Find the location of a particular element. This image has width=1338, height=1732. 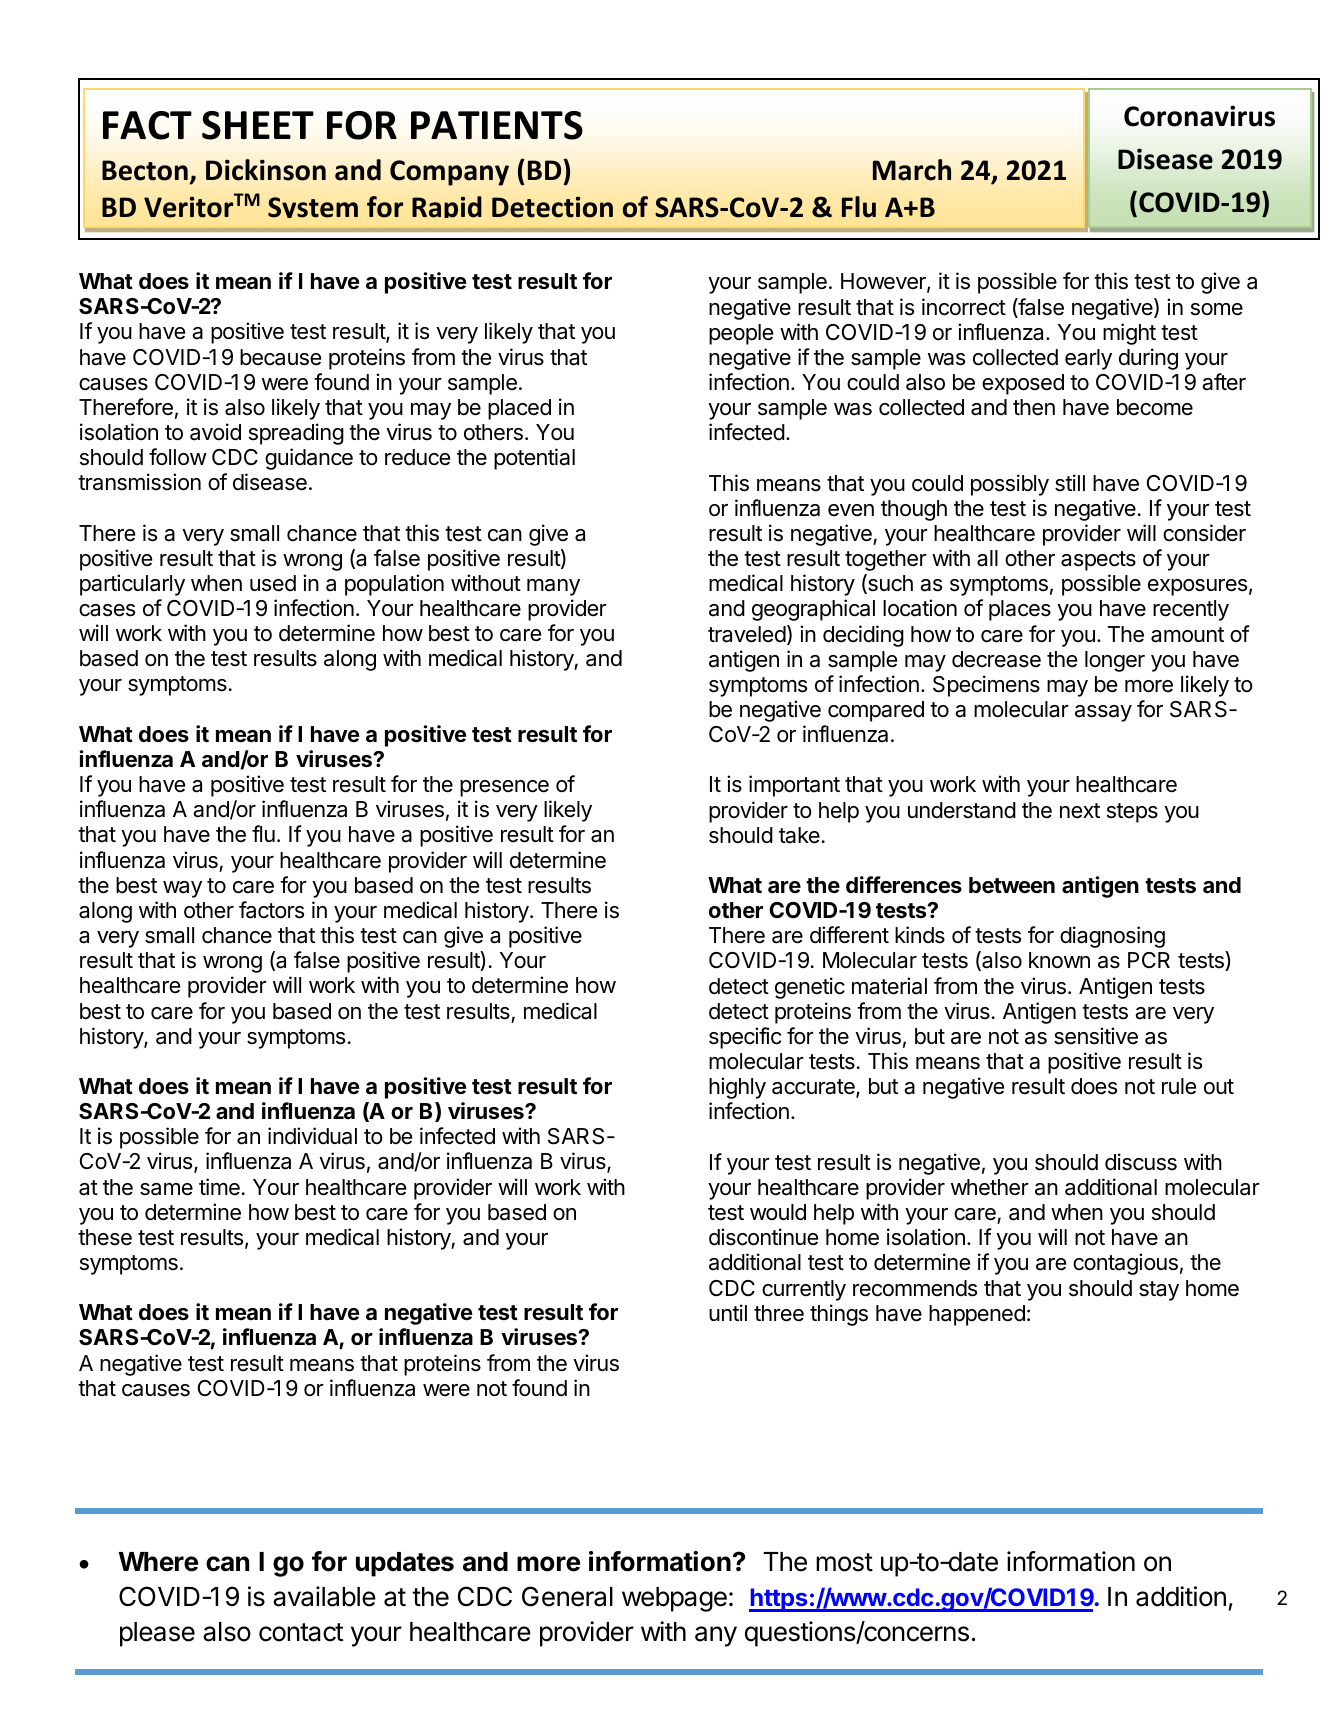

aspects is located at coordinates (1098, 561).
